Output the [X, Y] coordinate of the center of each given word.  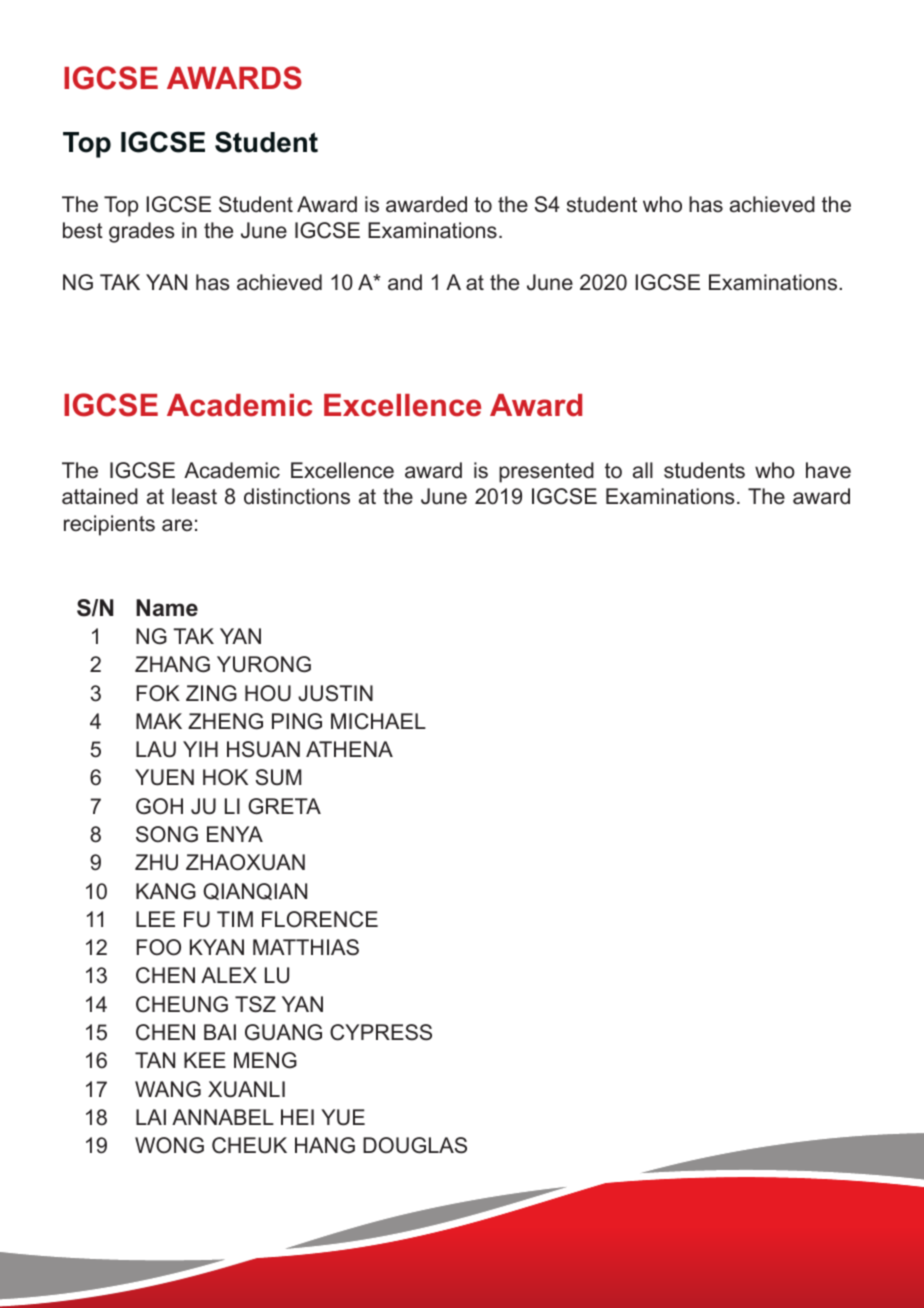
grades [142, 232]
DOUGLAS [415, 1145]
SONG [167, 834]
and [405, 282]
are [177, 525]
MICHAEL [378, 721]
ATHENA [349, 749]
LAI [151, 1117]
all [643, 470]
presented [546, 472]
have [828, 470]
